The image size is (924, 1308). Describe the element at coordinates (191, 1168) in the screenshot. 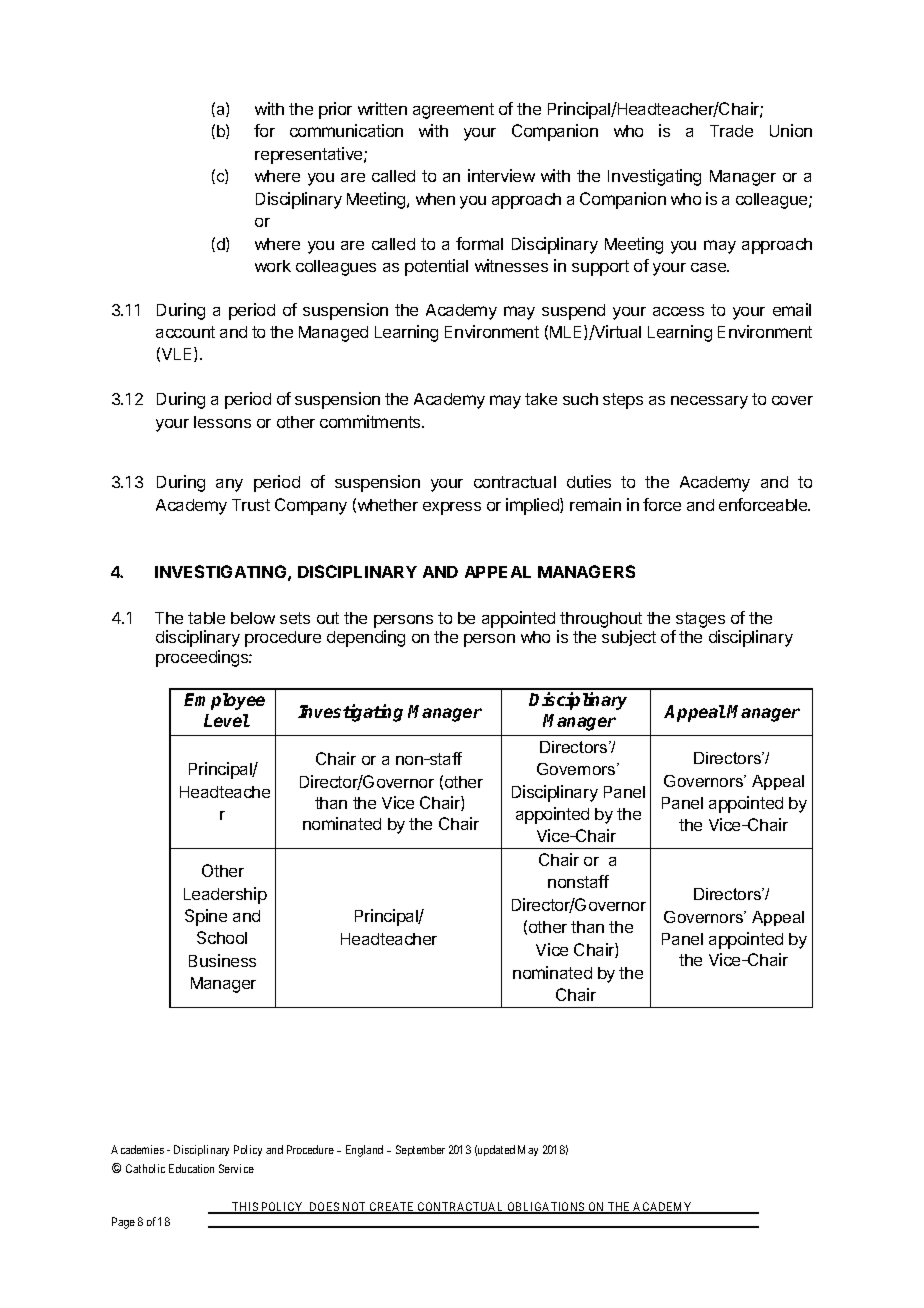

I see `Education` at that location.
